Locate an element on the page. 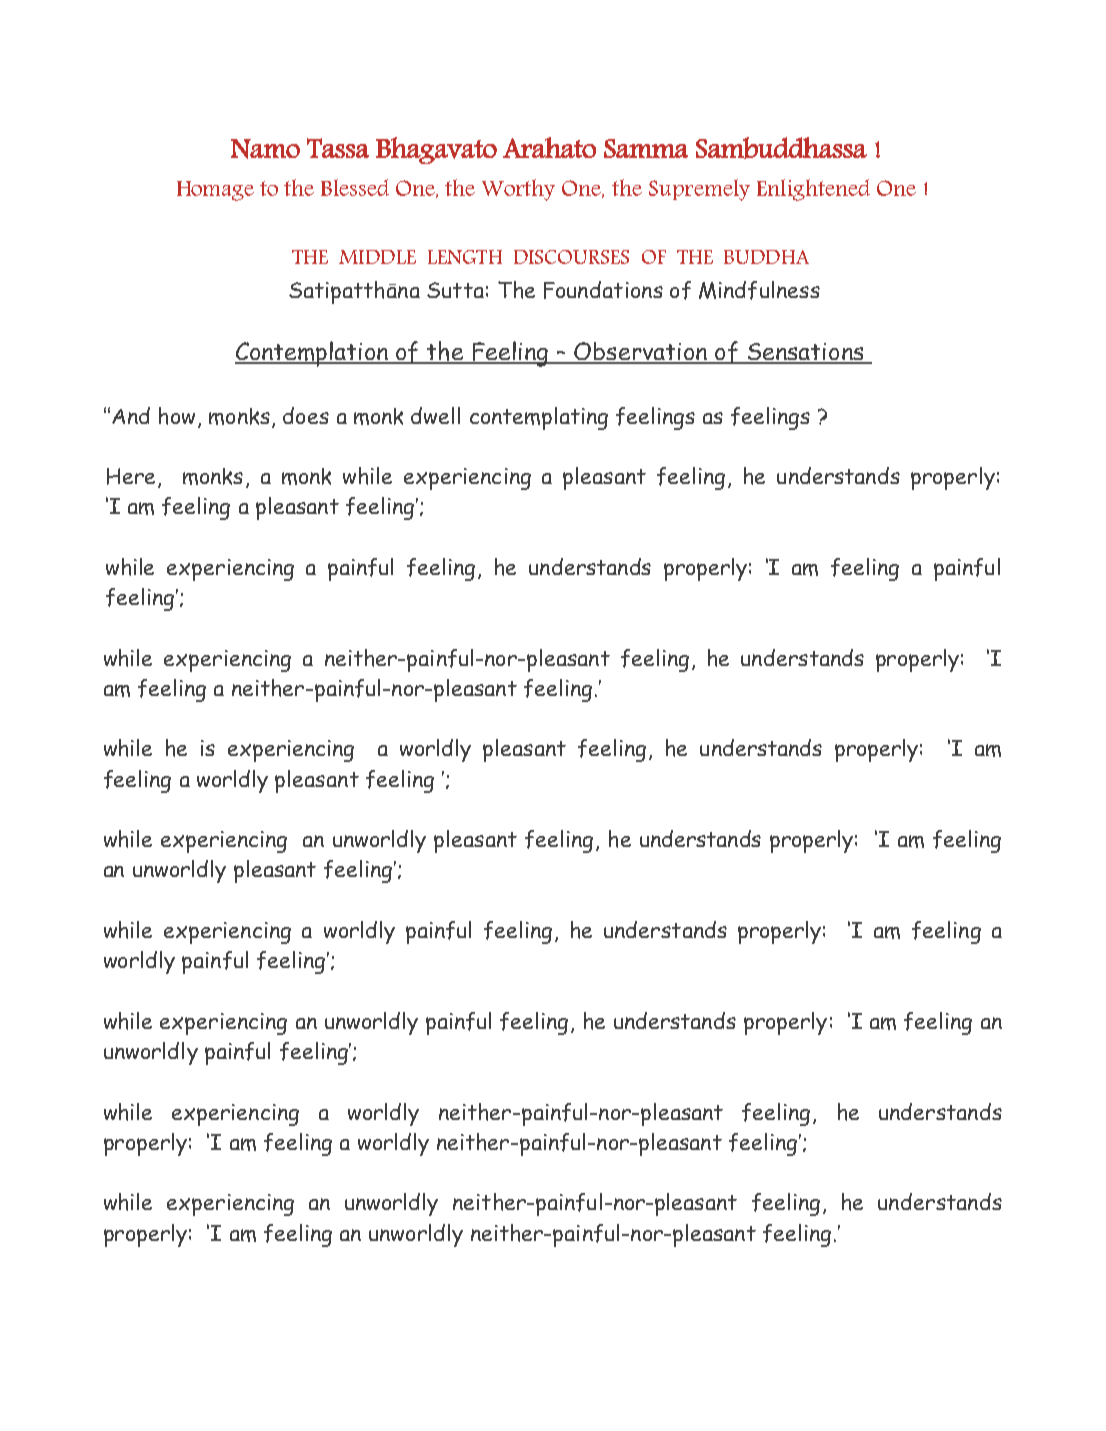 This document has width=1106, height=1431. MIDDLE is located at coordinates (377, 257).
